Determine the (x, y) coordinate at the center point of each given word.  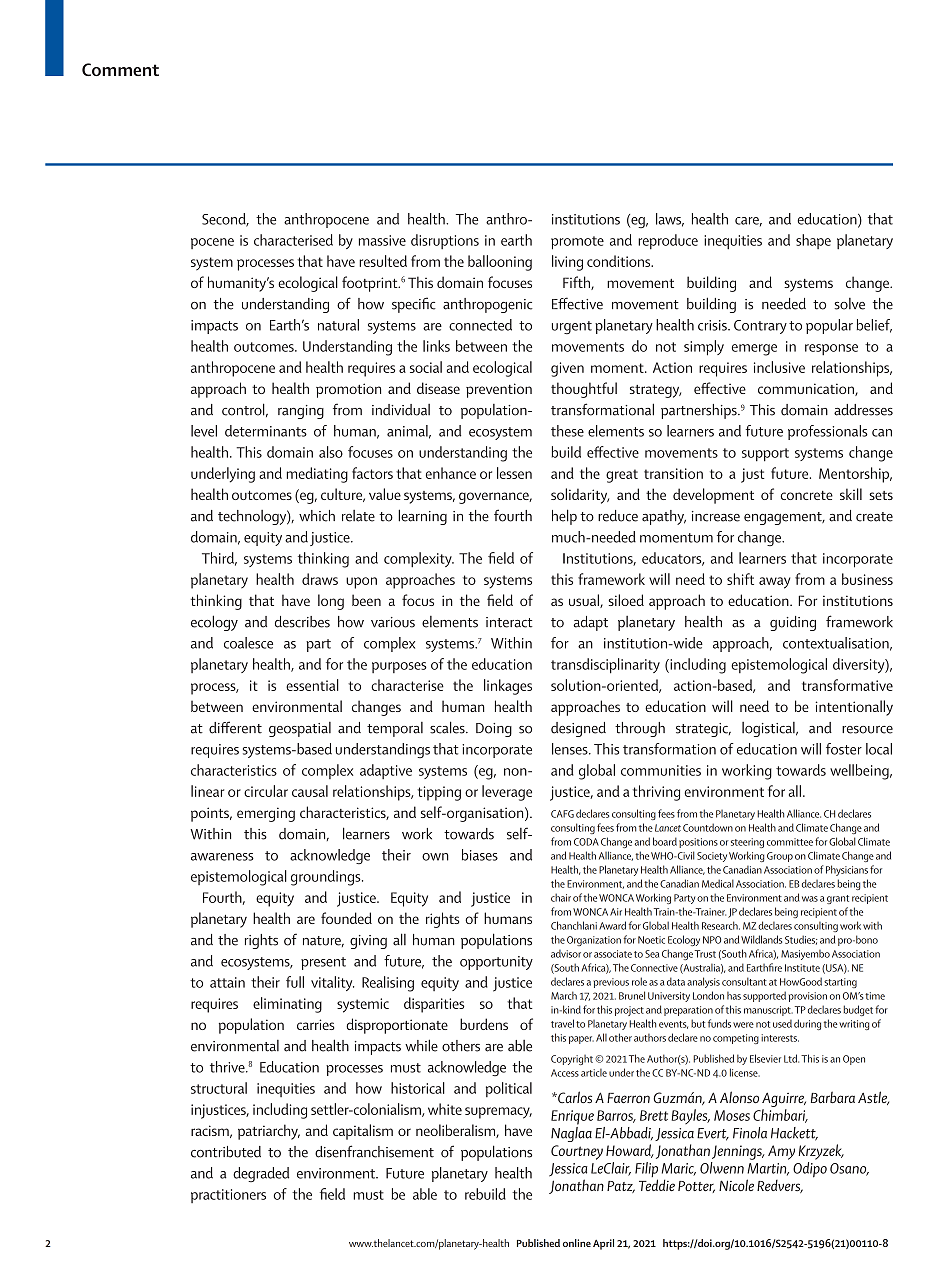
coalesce (248, 643)
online (577, 1243)
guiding (793, 623)
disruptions (445, 241)
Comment (120, 69)
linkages (508, 687)
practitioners (228, 1196)
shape (813, 241)
